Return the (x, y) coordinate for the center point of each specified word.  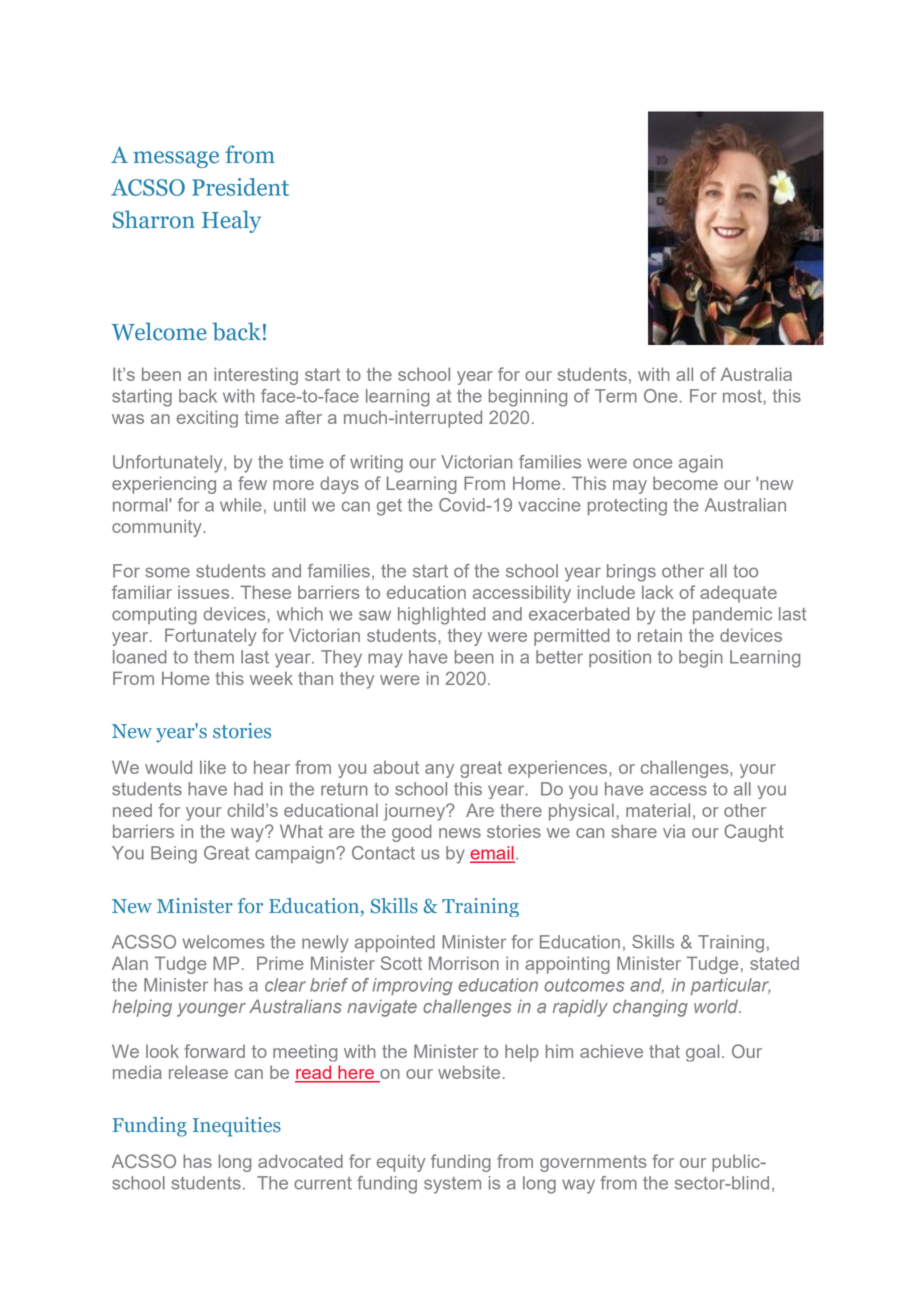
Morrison (464, 963)
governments (593, 1163)
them (214, 657)
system (452, 1185)
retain (660, 635)
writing (376, 464)
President (240, 187)
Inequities (237, 1127)
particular (730, 986)
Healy (231, 221)
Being (174, 855)
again (701, 464)
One (661, 396)
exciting (207, 419)
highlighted (442, 616)
